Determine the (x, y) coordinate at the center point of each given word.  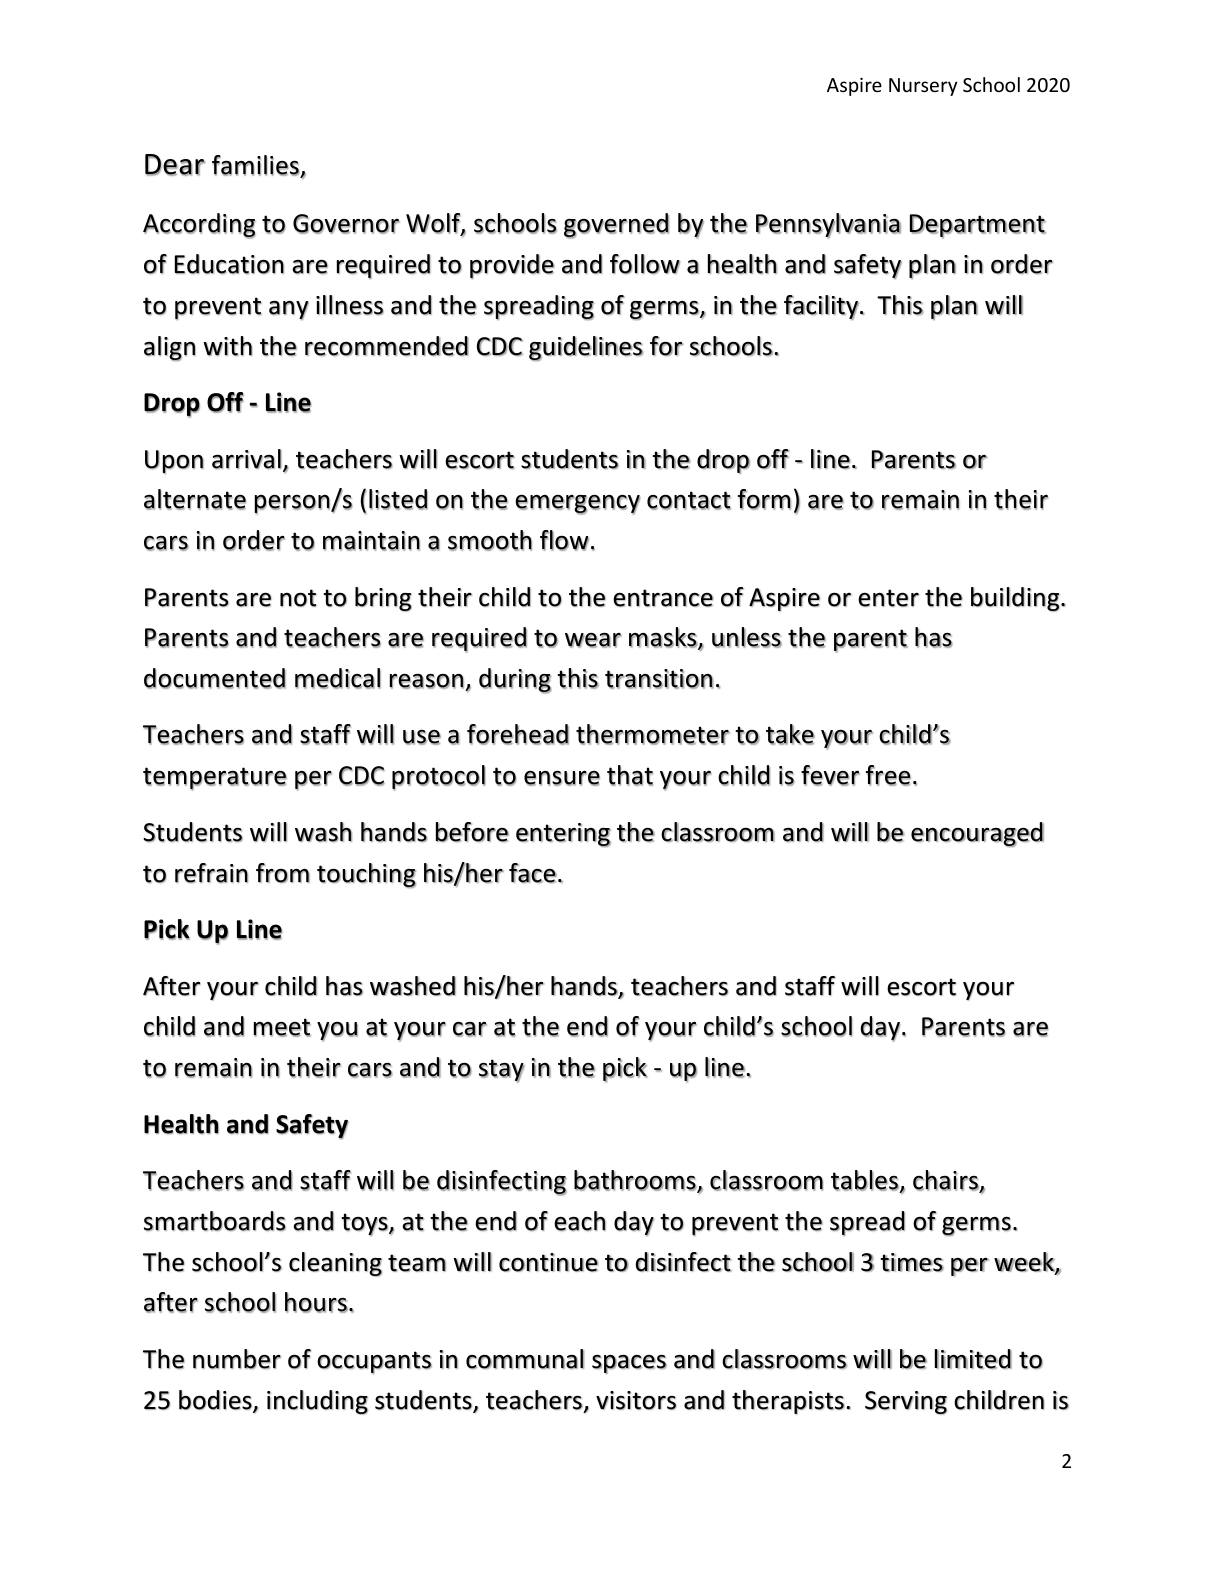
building (1016, 599)
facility (821, 307)
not (298, 598)
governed (616, 226)
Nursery (923, 87)
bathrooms (636, 1181)
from (283, 873)
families (256, 165)
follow (645, 264)
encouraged (977, 834)
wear (593, 640)
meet (282, 1027)
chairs (946, 1180)
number (237, 1359)
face (533, 873)
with (227, 346)
